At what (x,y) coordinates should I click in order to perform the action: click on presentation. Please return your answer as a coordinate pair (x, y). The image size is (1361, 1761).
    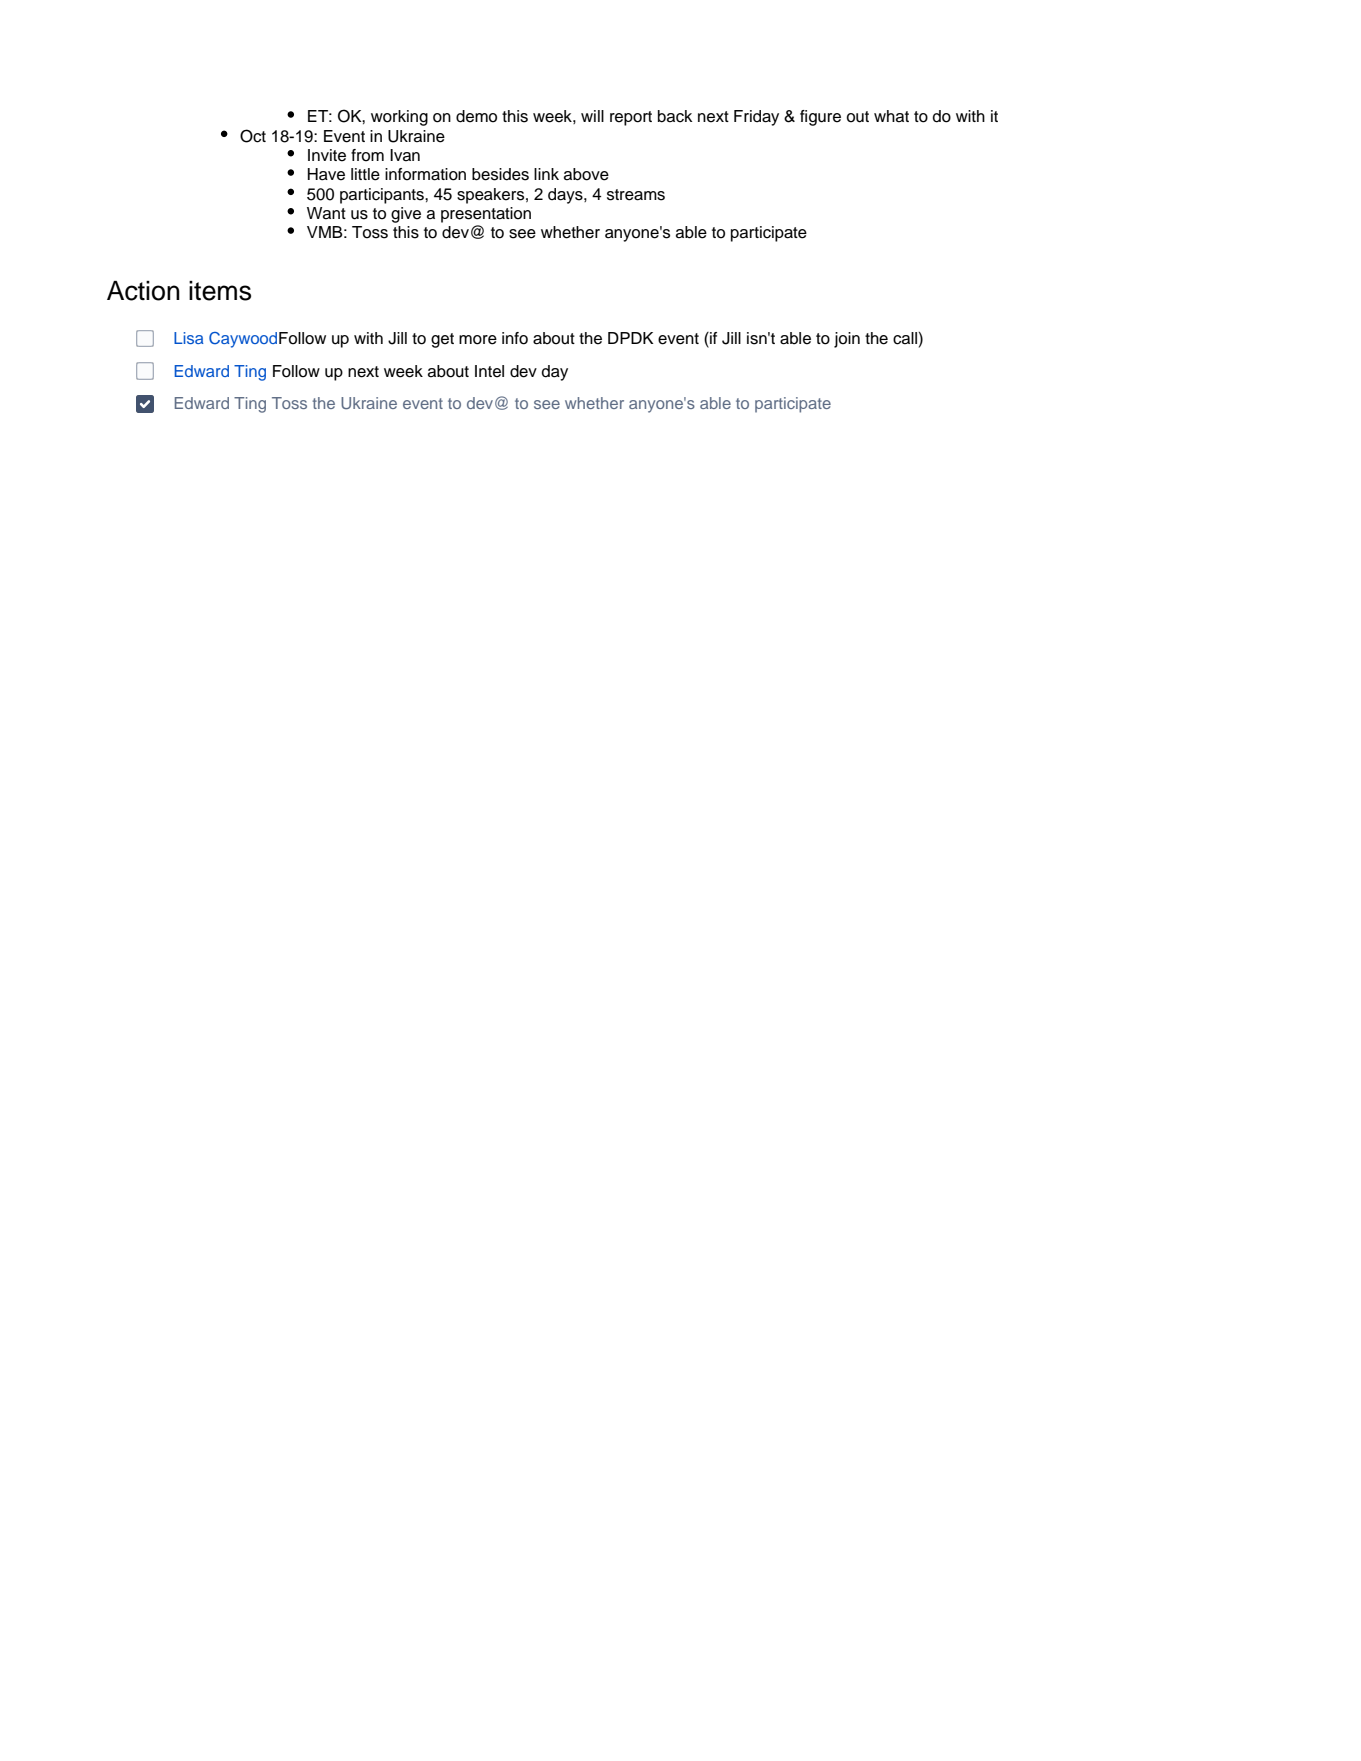
    Looking at the image, I should click on (486, 215).
